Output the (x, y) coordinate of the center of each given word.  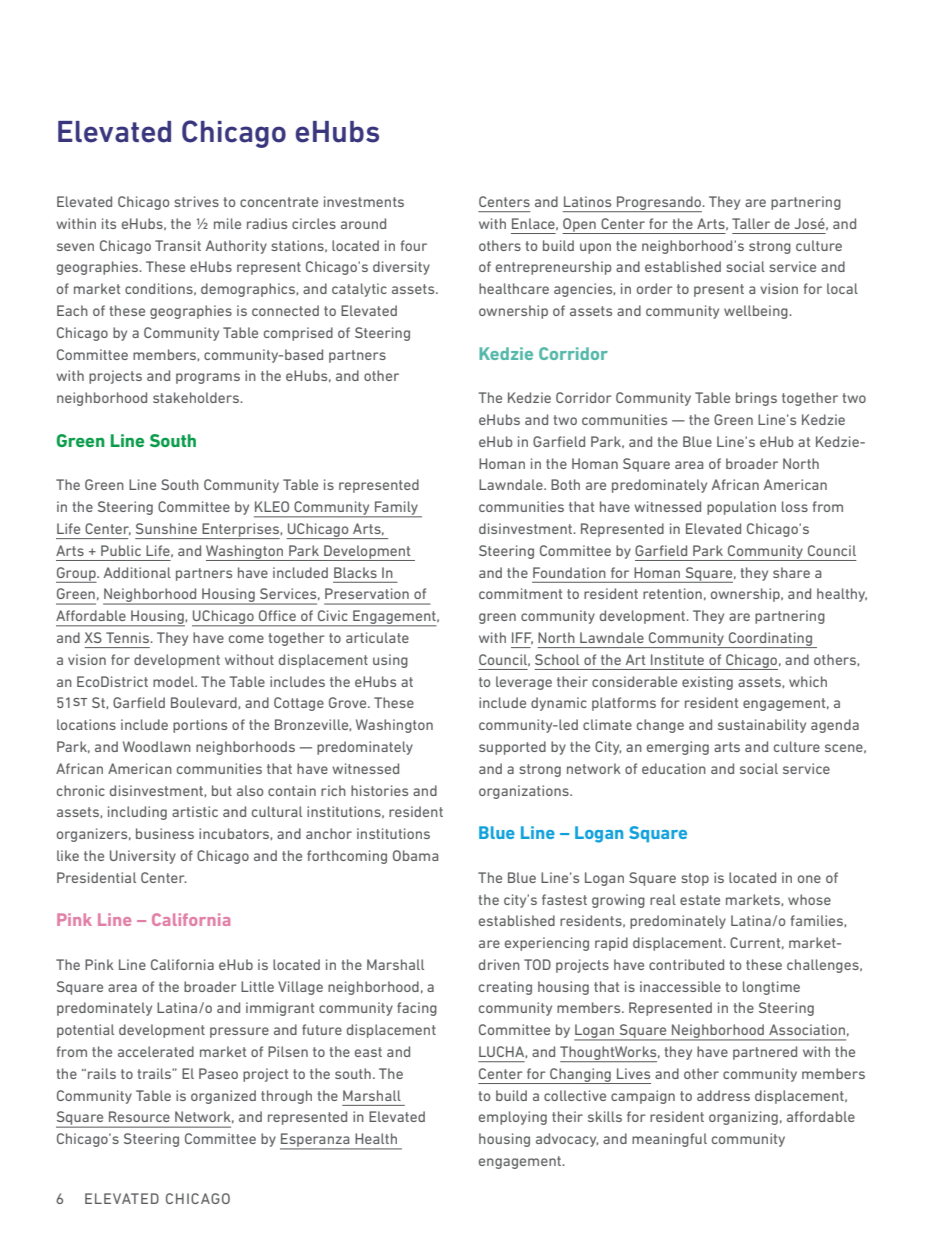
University (143, 857)
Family (396, 509)
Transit (178, 245)
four (414, 245)
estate (700, 900)
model (174, 681)
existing (707, 683)
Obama (415, 855)
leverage (524, 683)
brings (756, 399)
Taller (751, 223)
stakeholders (197, 397)
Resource (139, 1116)
